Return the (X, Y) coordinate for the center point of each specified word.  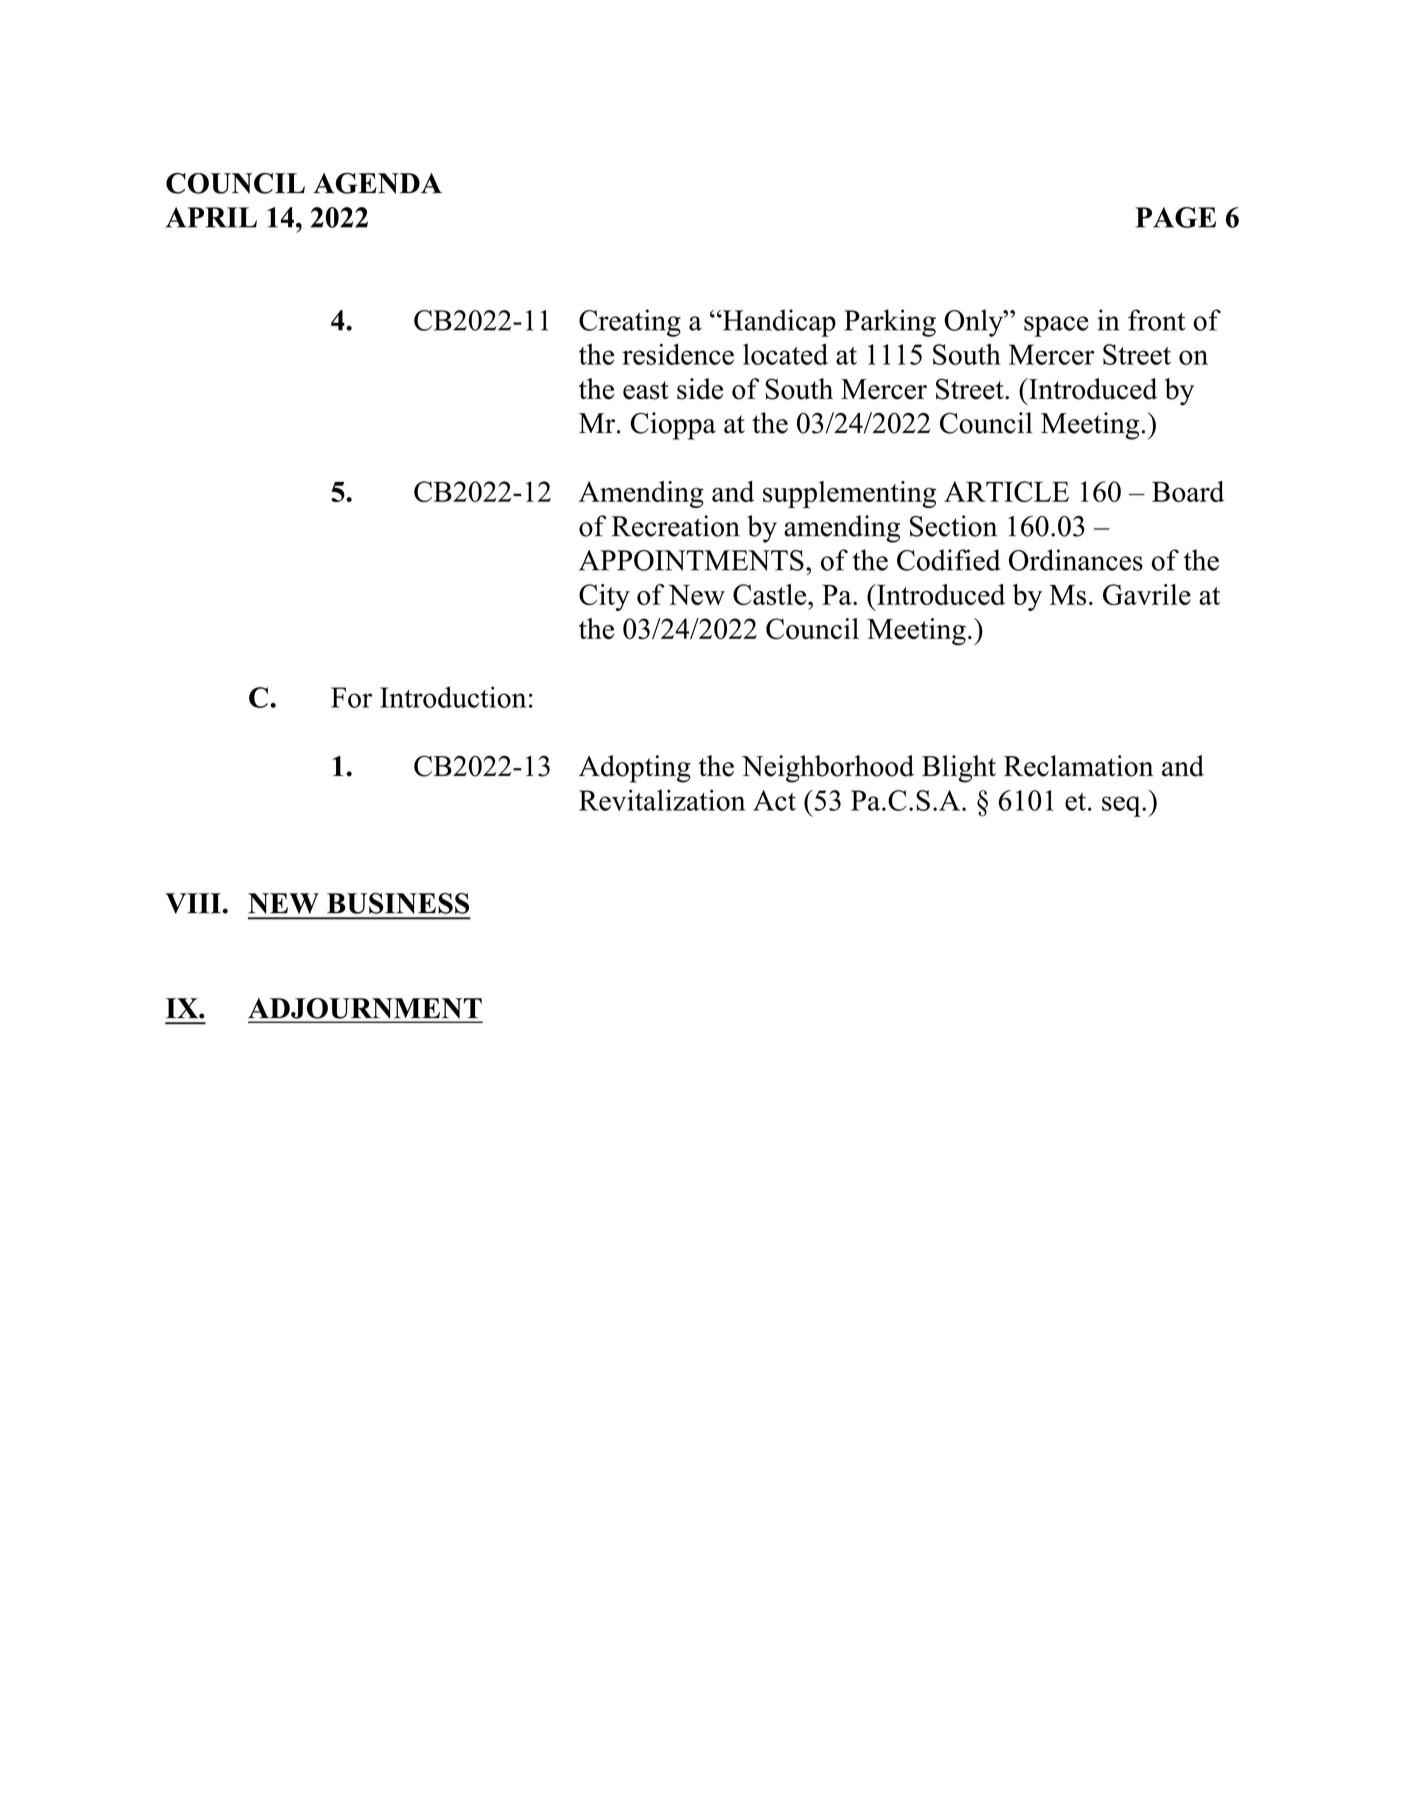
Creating (630, 323)
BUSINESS (398, 903)
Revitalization (662, 800)
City (604, 597)
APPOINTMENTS (691, 560)
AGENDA (377, 183)
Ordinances (1076, 560)
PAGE (1175, 217)
